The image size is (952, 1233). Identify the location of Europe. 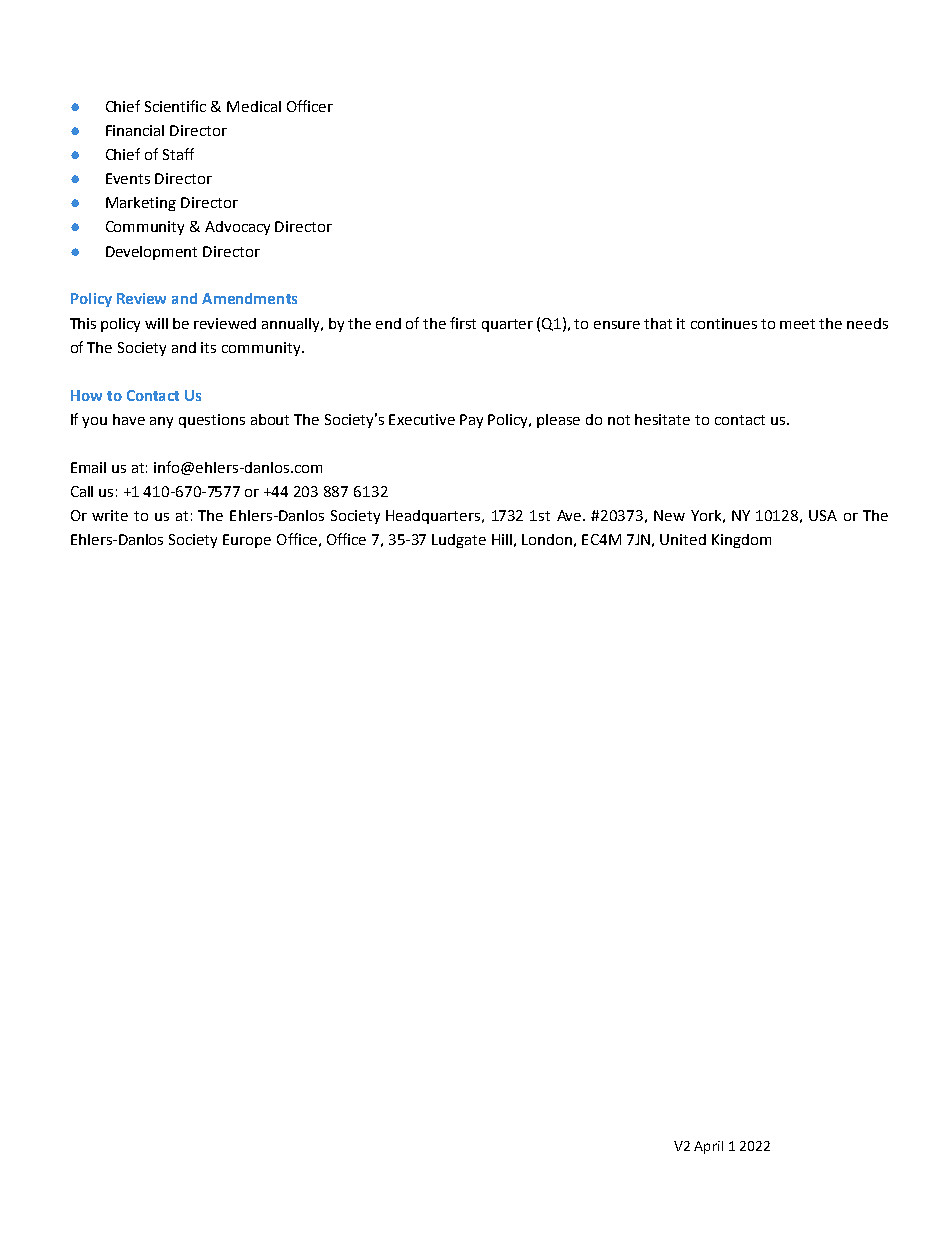
(247, 541).
